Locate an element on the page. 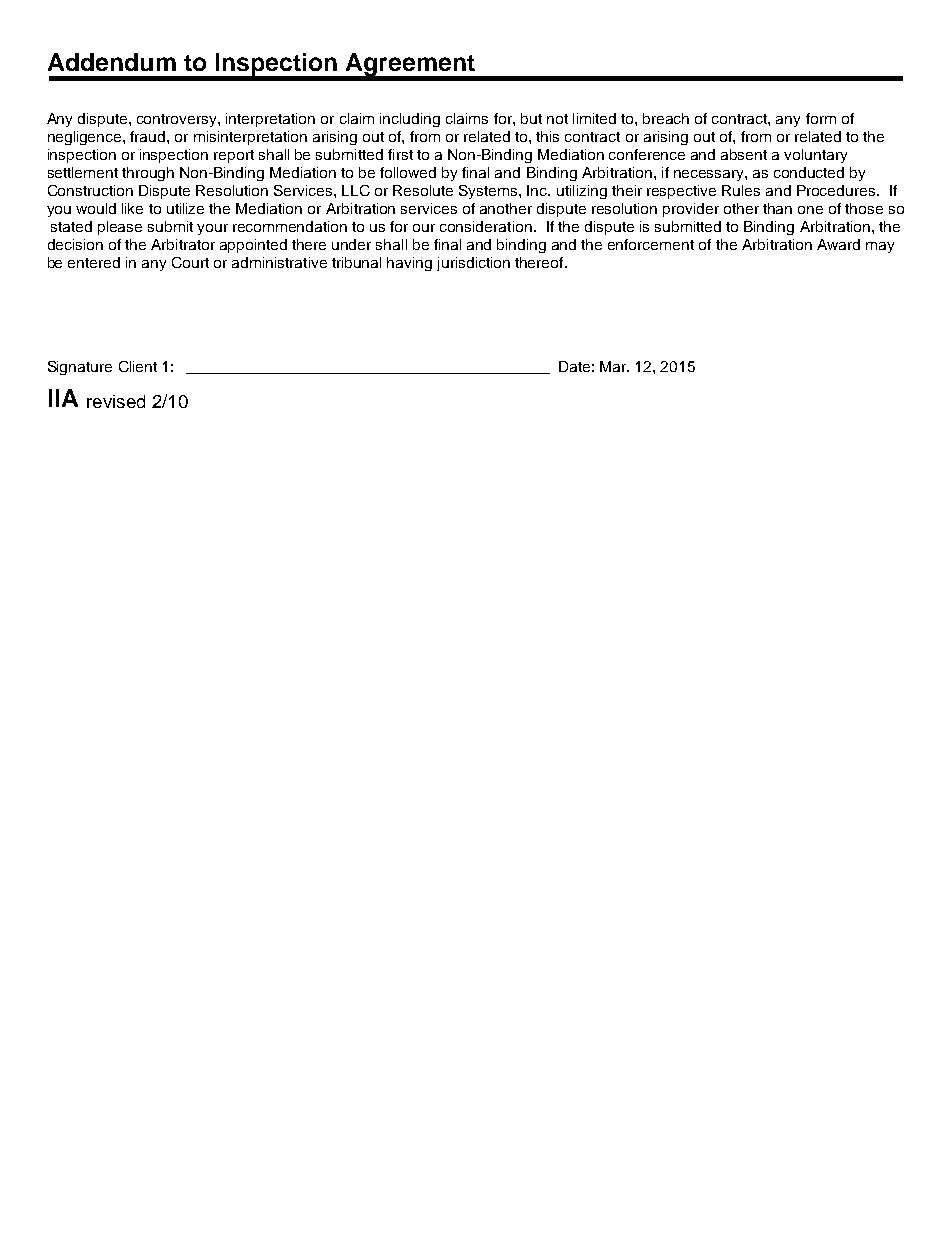 The width and height of the document is (952, 1233). Mar is located at coordinates (614, 366).
